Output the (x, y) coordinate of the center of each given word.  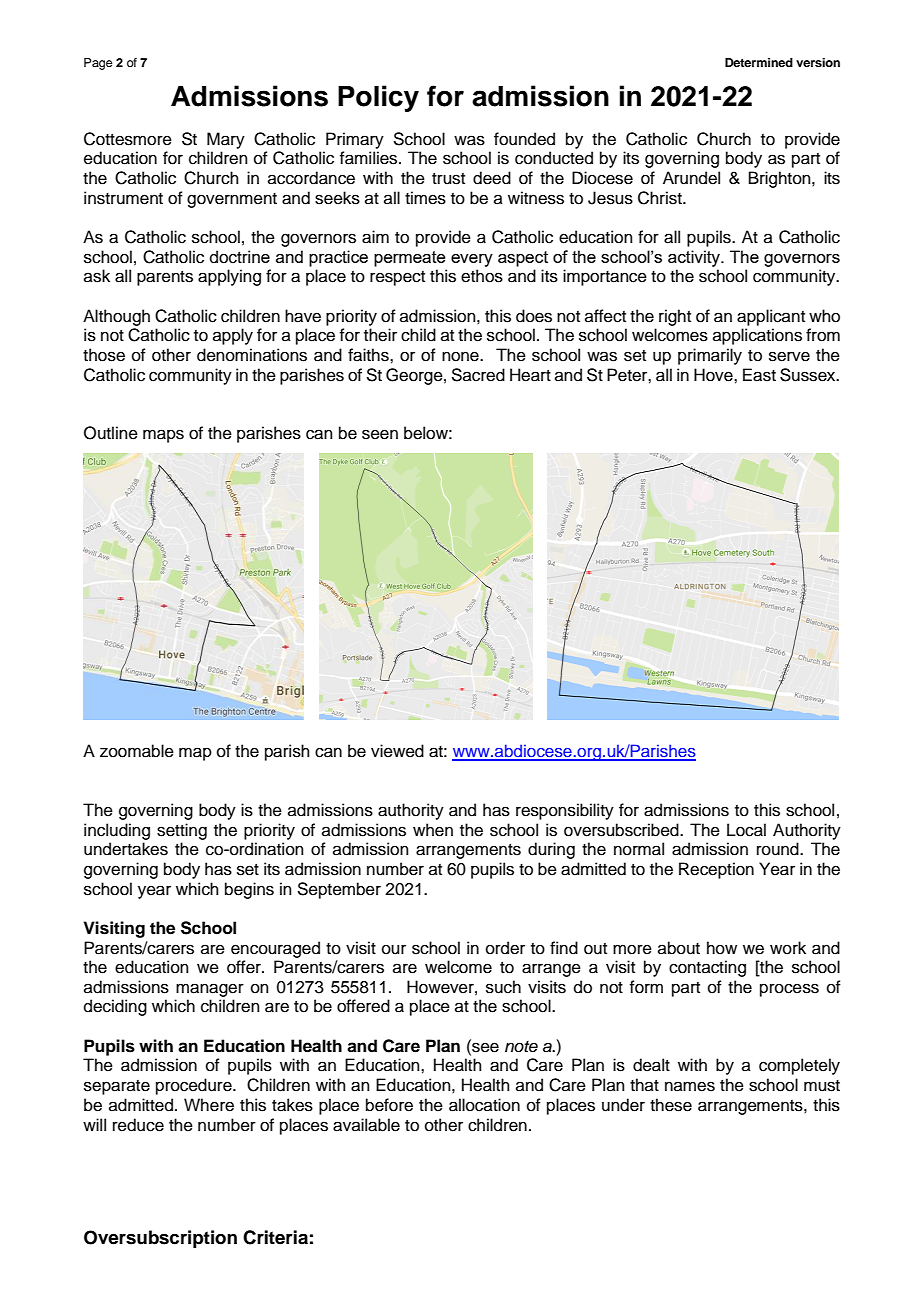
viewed (397, 751)
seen (380, 434)
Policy (378, 98)
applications (757, 336)
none (461, 356)
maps (163, 436)
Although (116, 317)
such (503, 987)
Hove (714, 375)
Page (98, 64)
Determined (759, 62)
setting (182, 831)
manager (210, 990)
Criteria (275, 1237)
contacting (707, 968)
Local (746, 830)
